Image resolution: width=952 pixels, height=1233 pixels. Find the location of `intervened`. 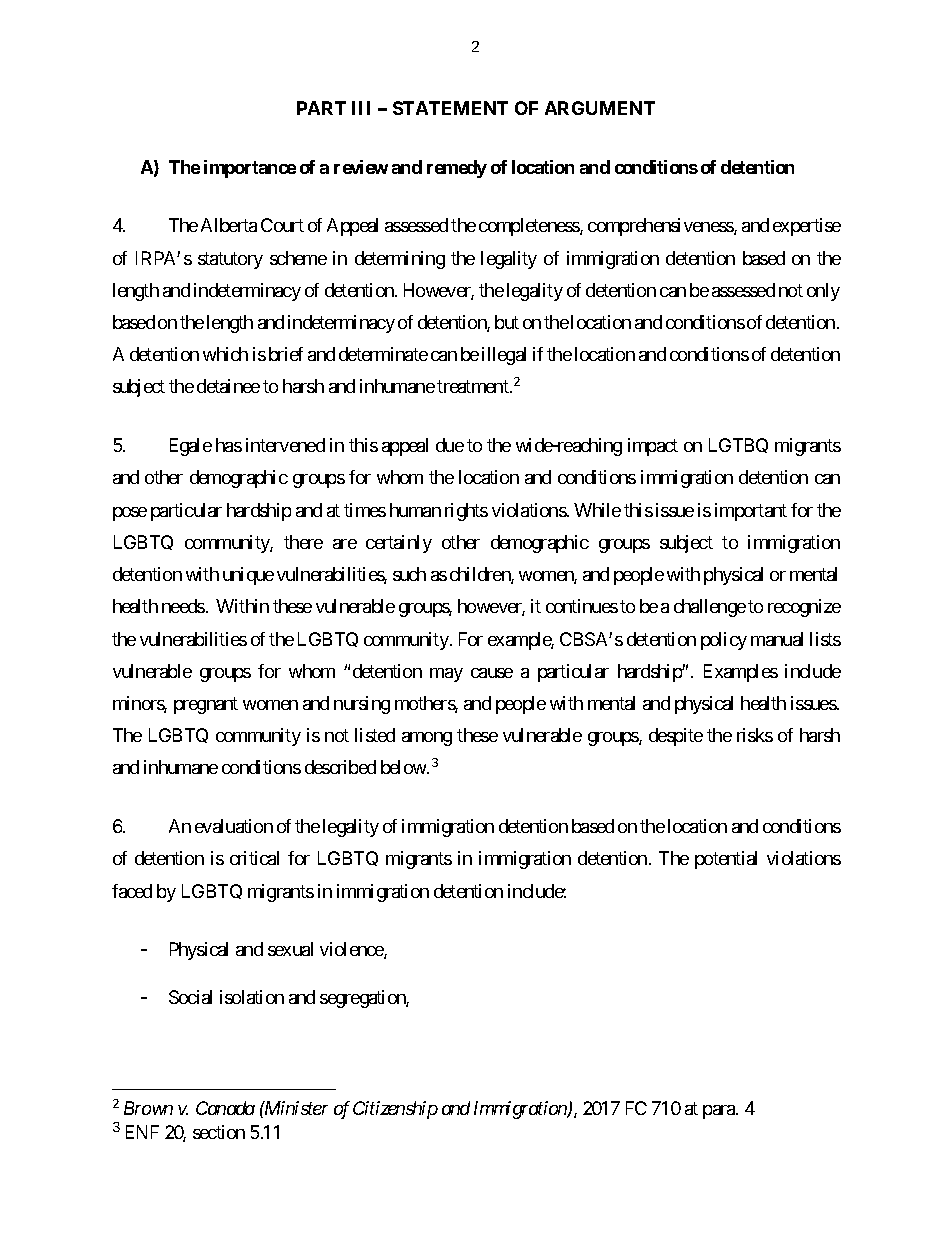

intervened is located at coordinates (285, 445).
